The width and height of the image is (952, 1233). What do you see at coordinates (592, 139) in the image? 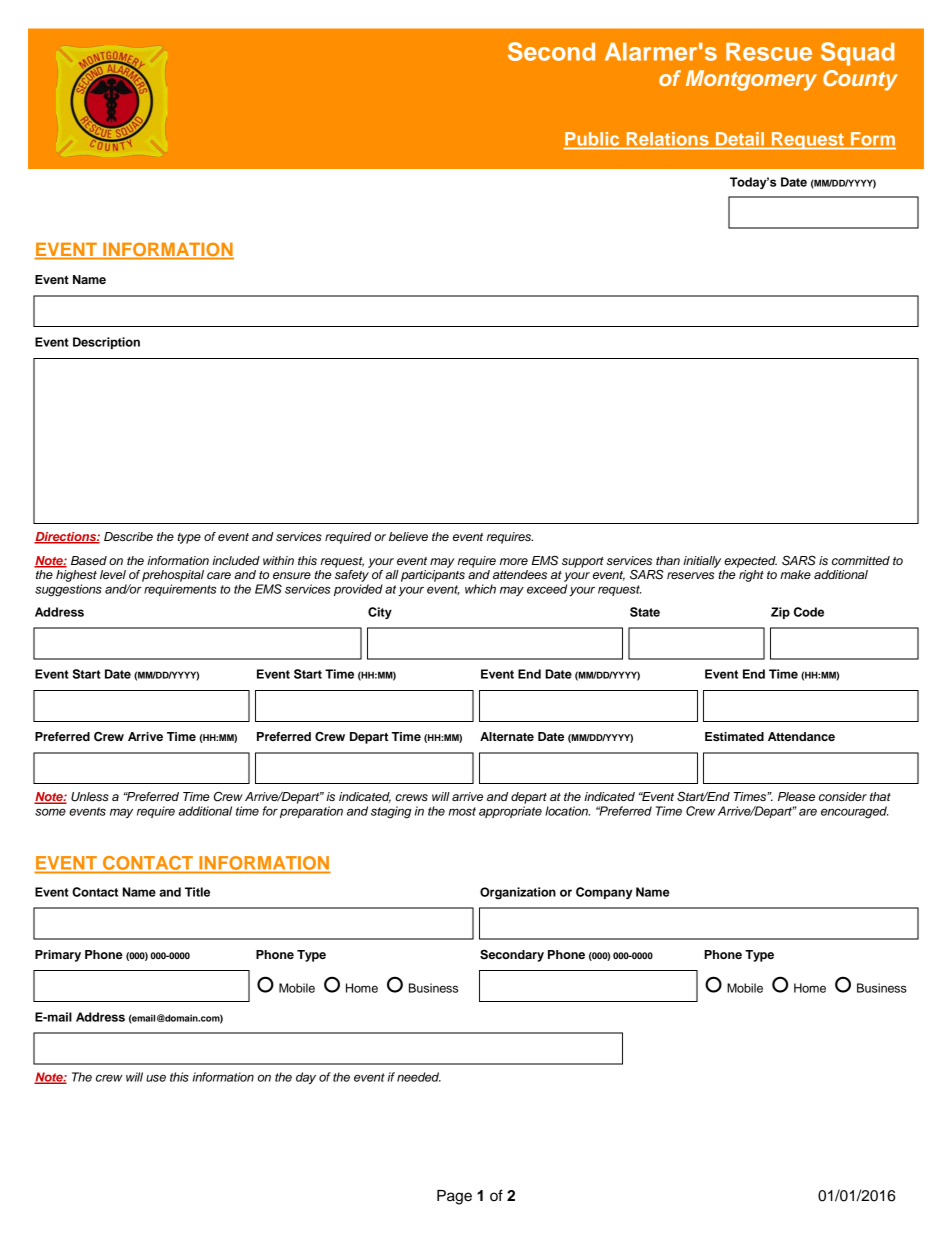
I see `Public` at bounding box center [592, 139].
